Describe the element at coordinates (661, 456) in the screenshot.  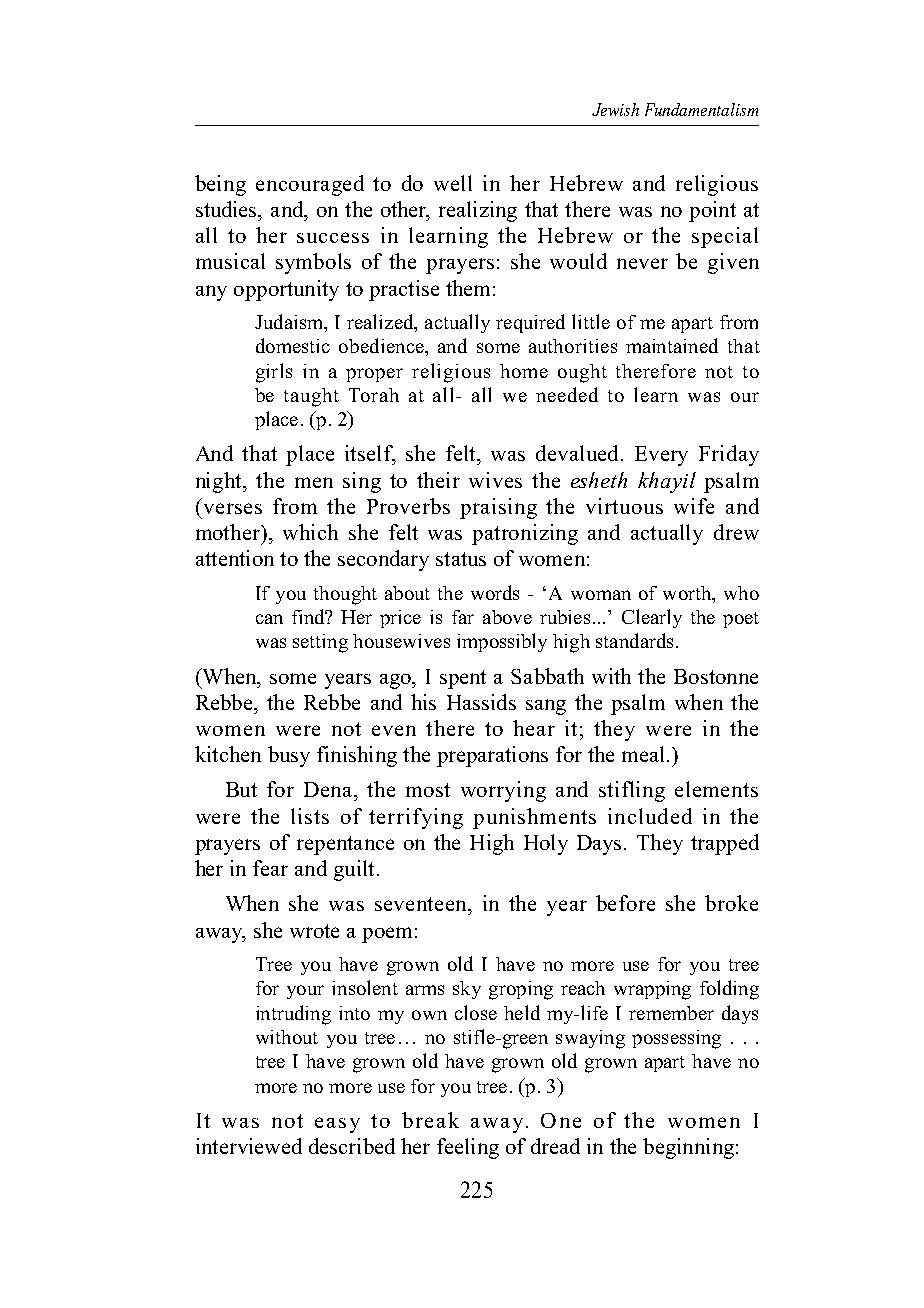
I see `Every` at that location.
